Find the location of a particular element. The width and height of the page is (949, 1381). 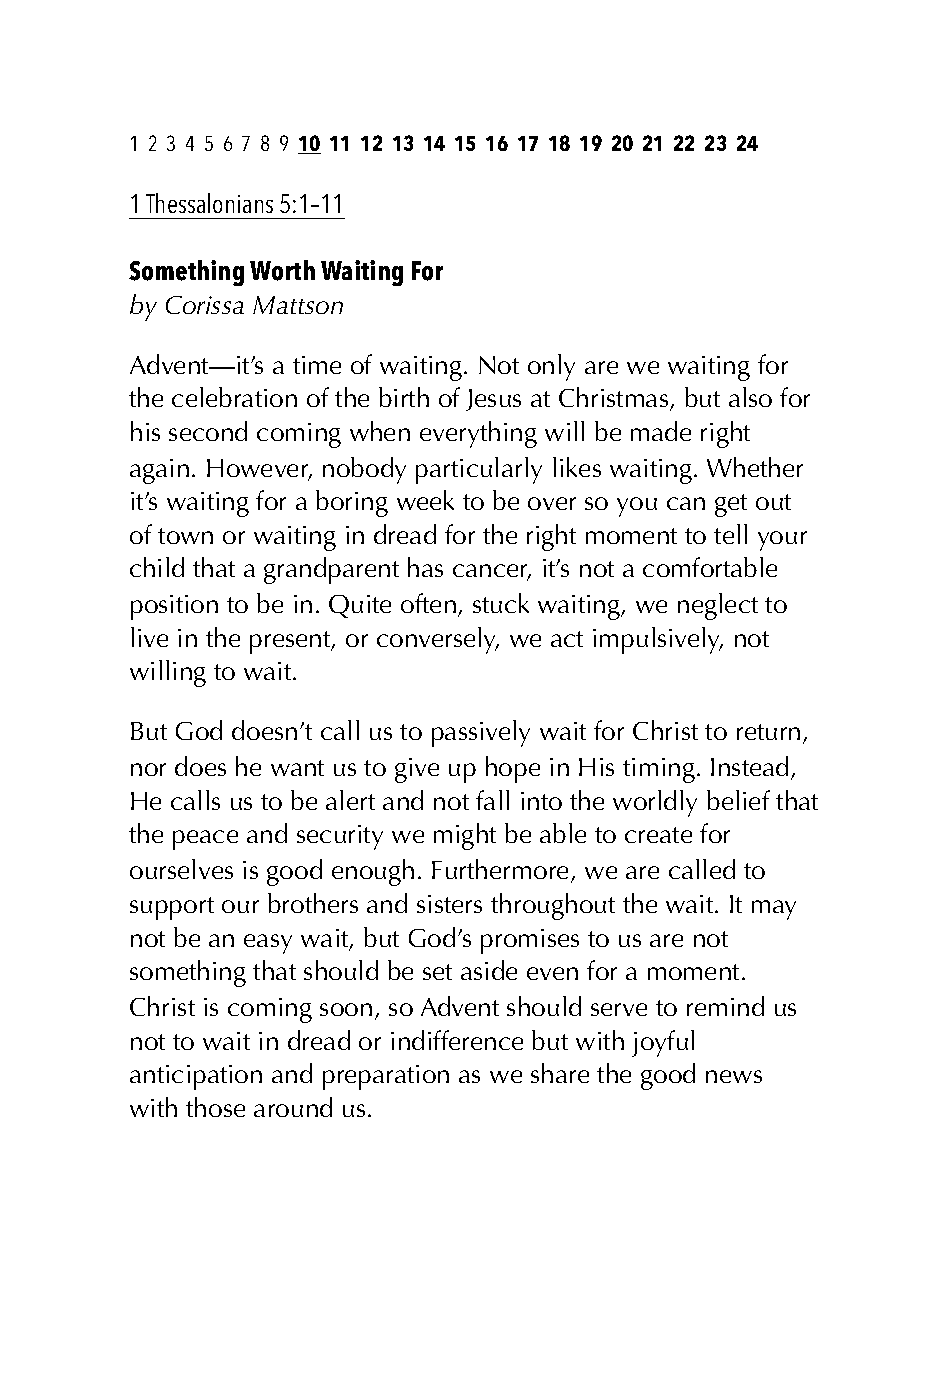

anticipation is located at coordinates (196, 1077).
